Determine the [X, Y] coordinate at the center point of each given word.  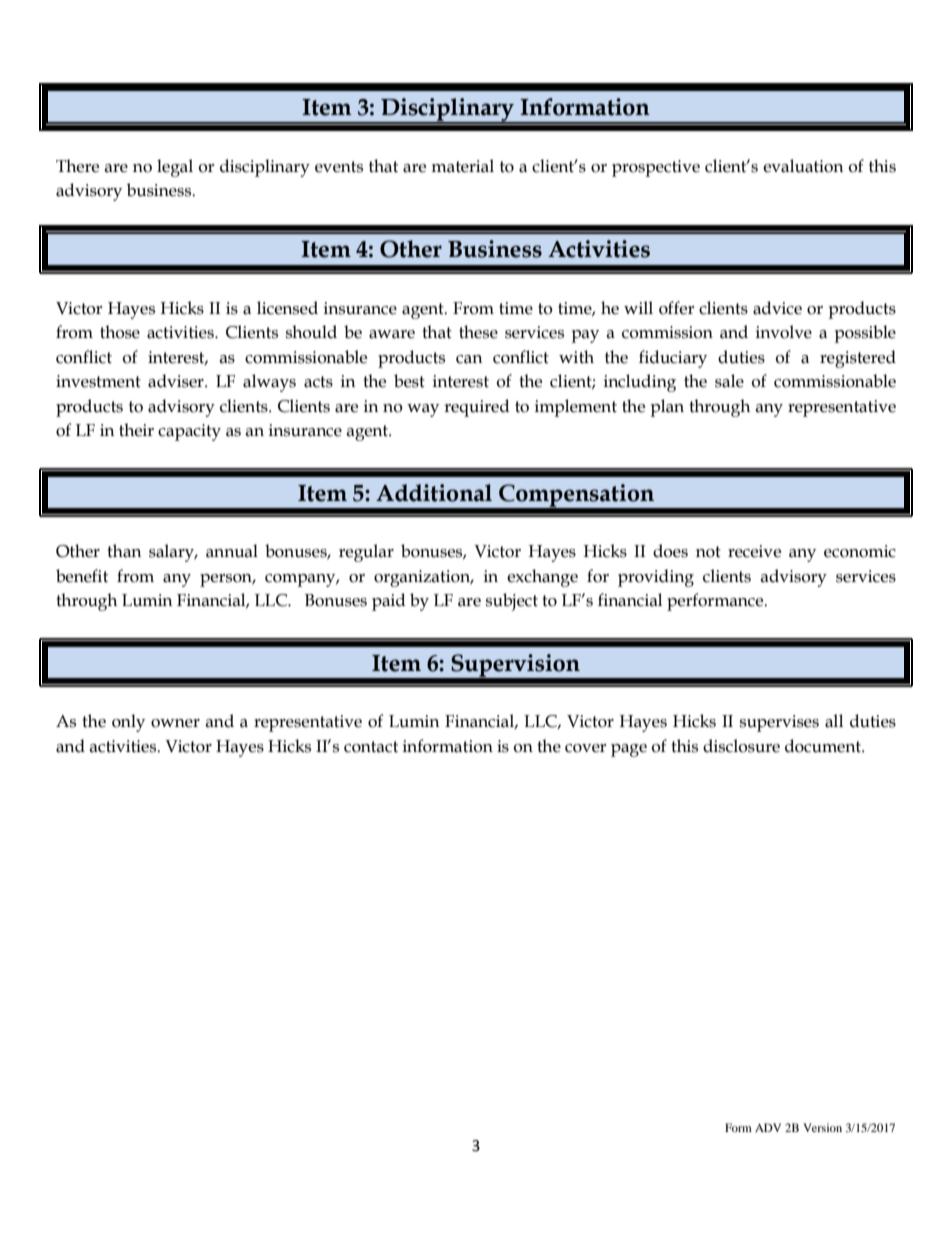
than [124, 551]
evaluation [803, 166]
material [462, 166]
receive [754, 551]
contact [371, 747]
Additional [434, 493]
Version [822, 1127]
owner [175, 723]
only [128, 723]
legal [175, 168]
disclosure [741, 746]
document [824, 746]
